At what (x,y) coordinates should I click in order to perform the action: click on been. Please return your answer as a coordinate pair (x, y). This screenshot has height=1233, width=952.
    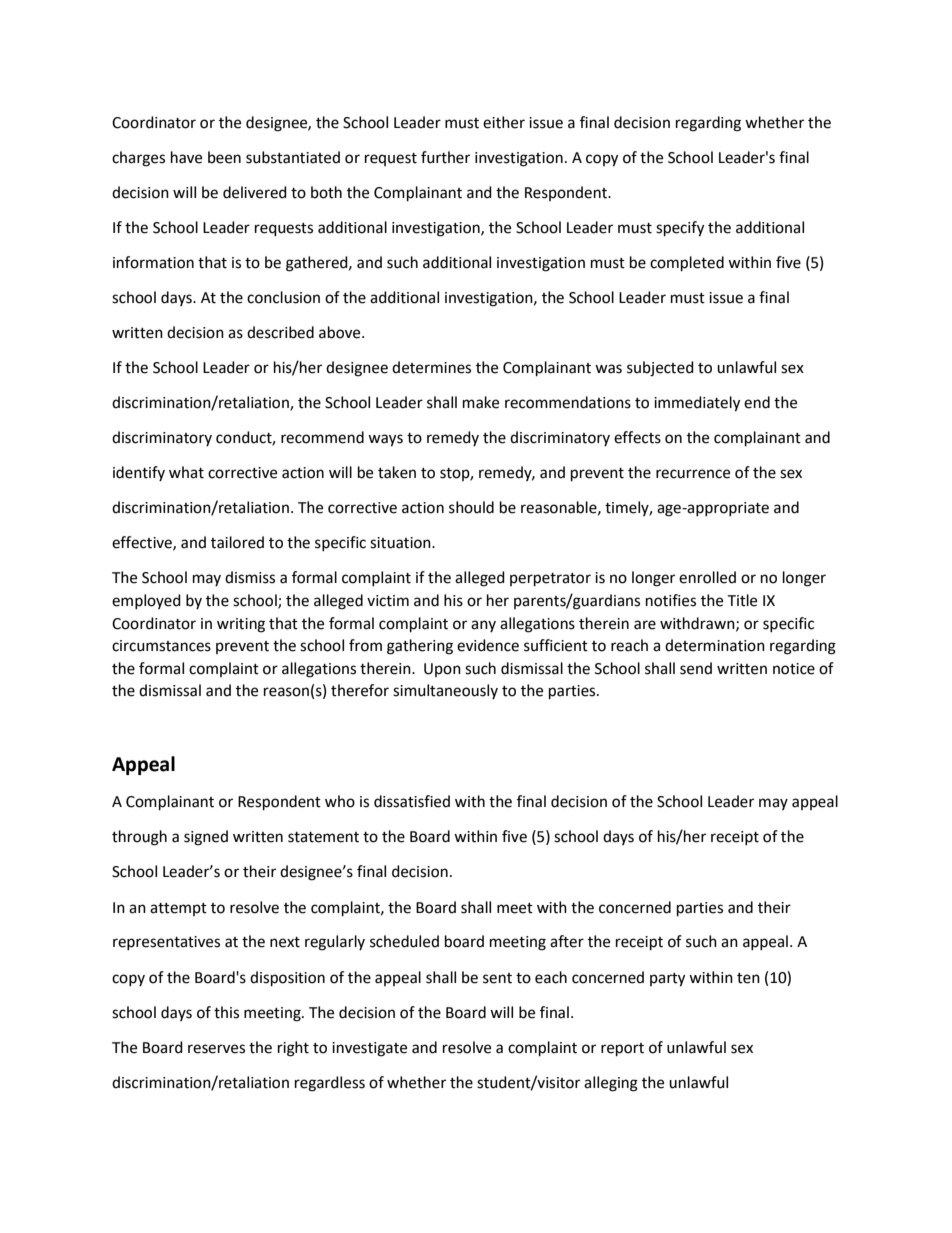
    Looking at the image, I should click on (224, 157).
